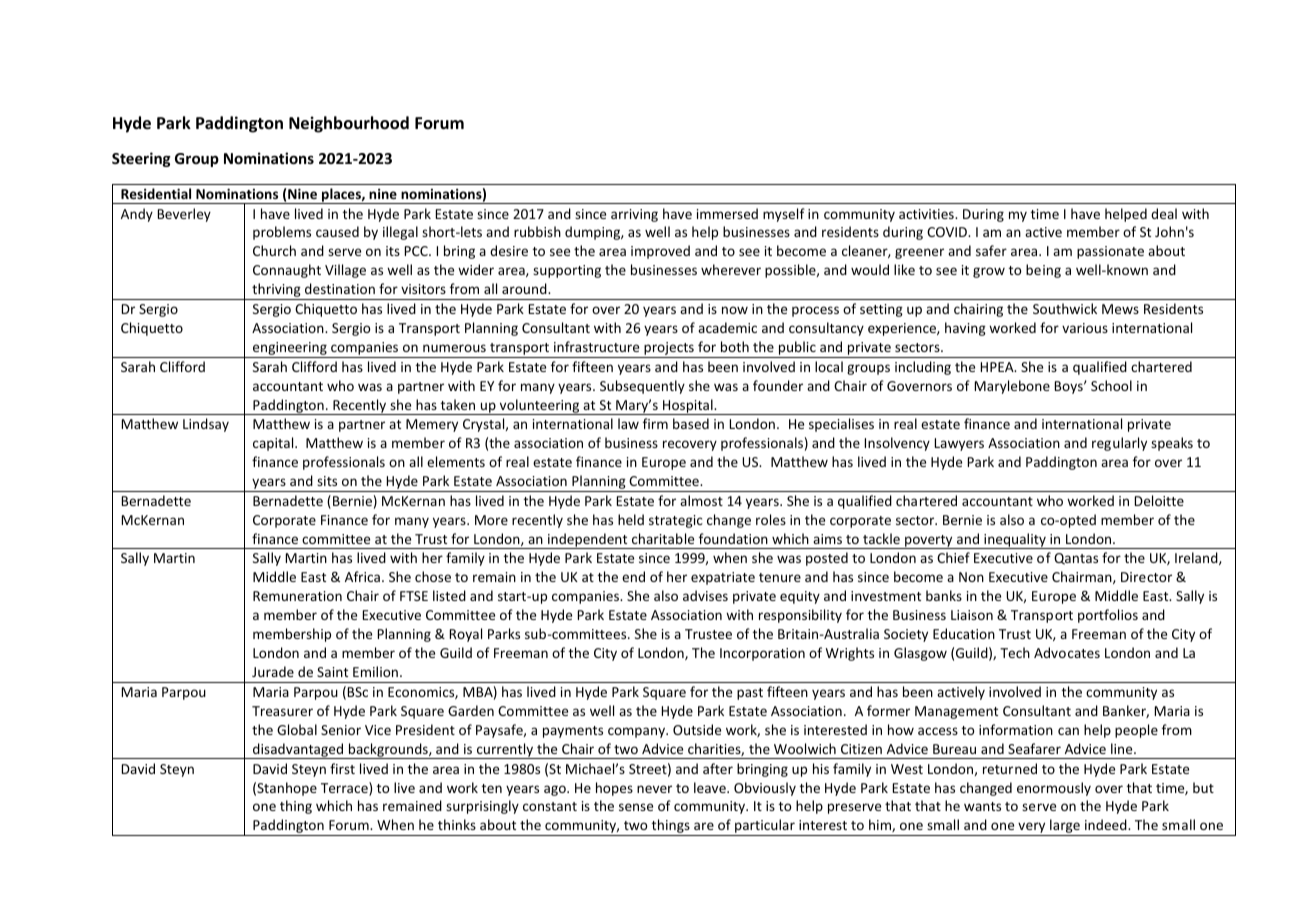 The image size is (1308, 924). I want to click on enormously, so click(1054, 789).
